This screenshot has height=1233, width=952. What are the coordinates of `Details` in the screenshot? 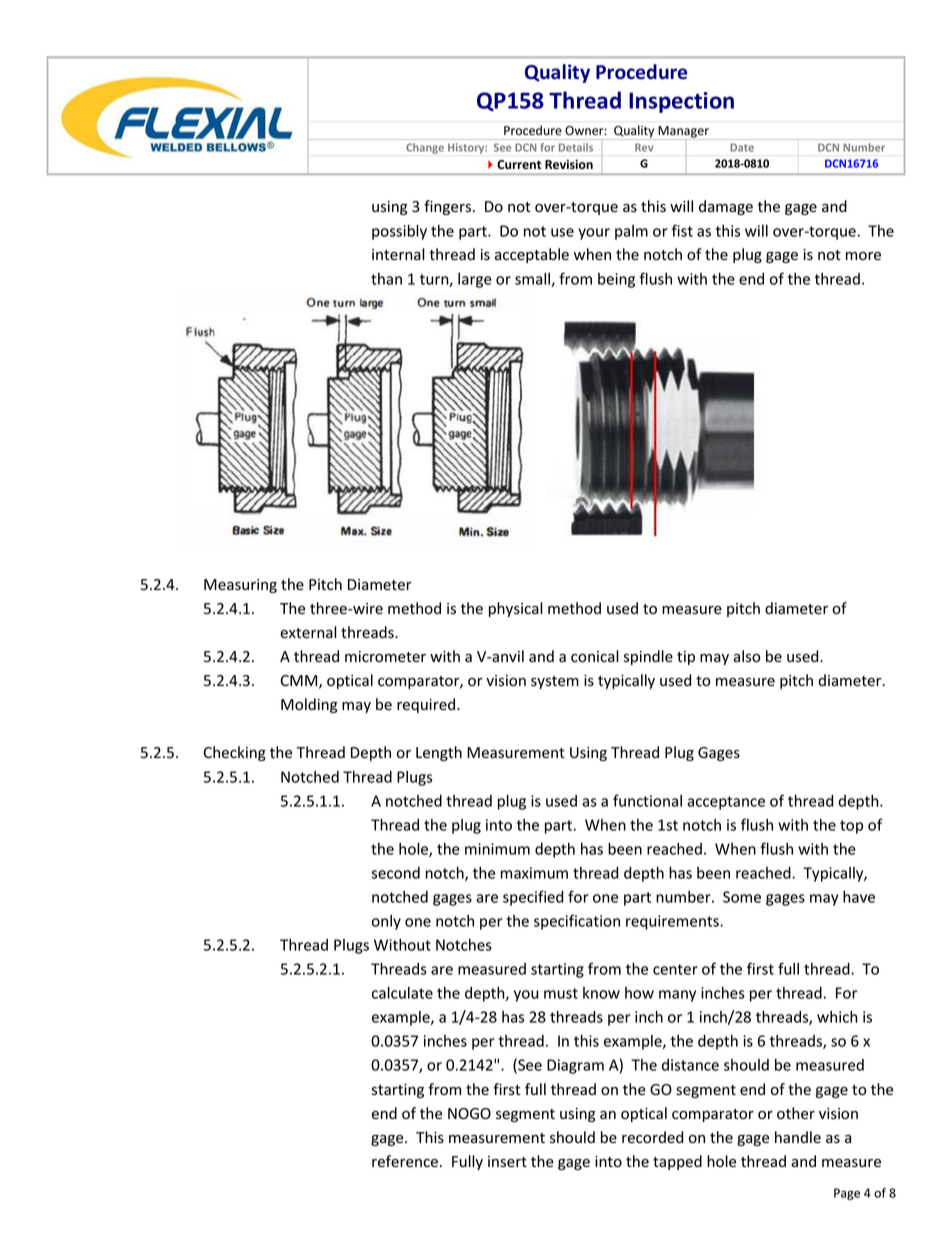 It's located at (576, 147).
